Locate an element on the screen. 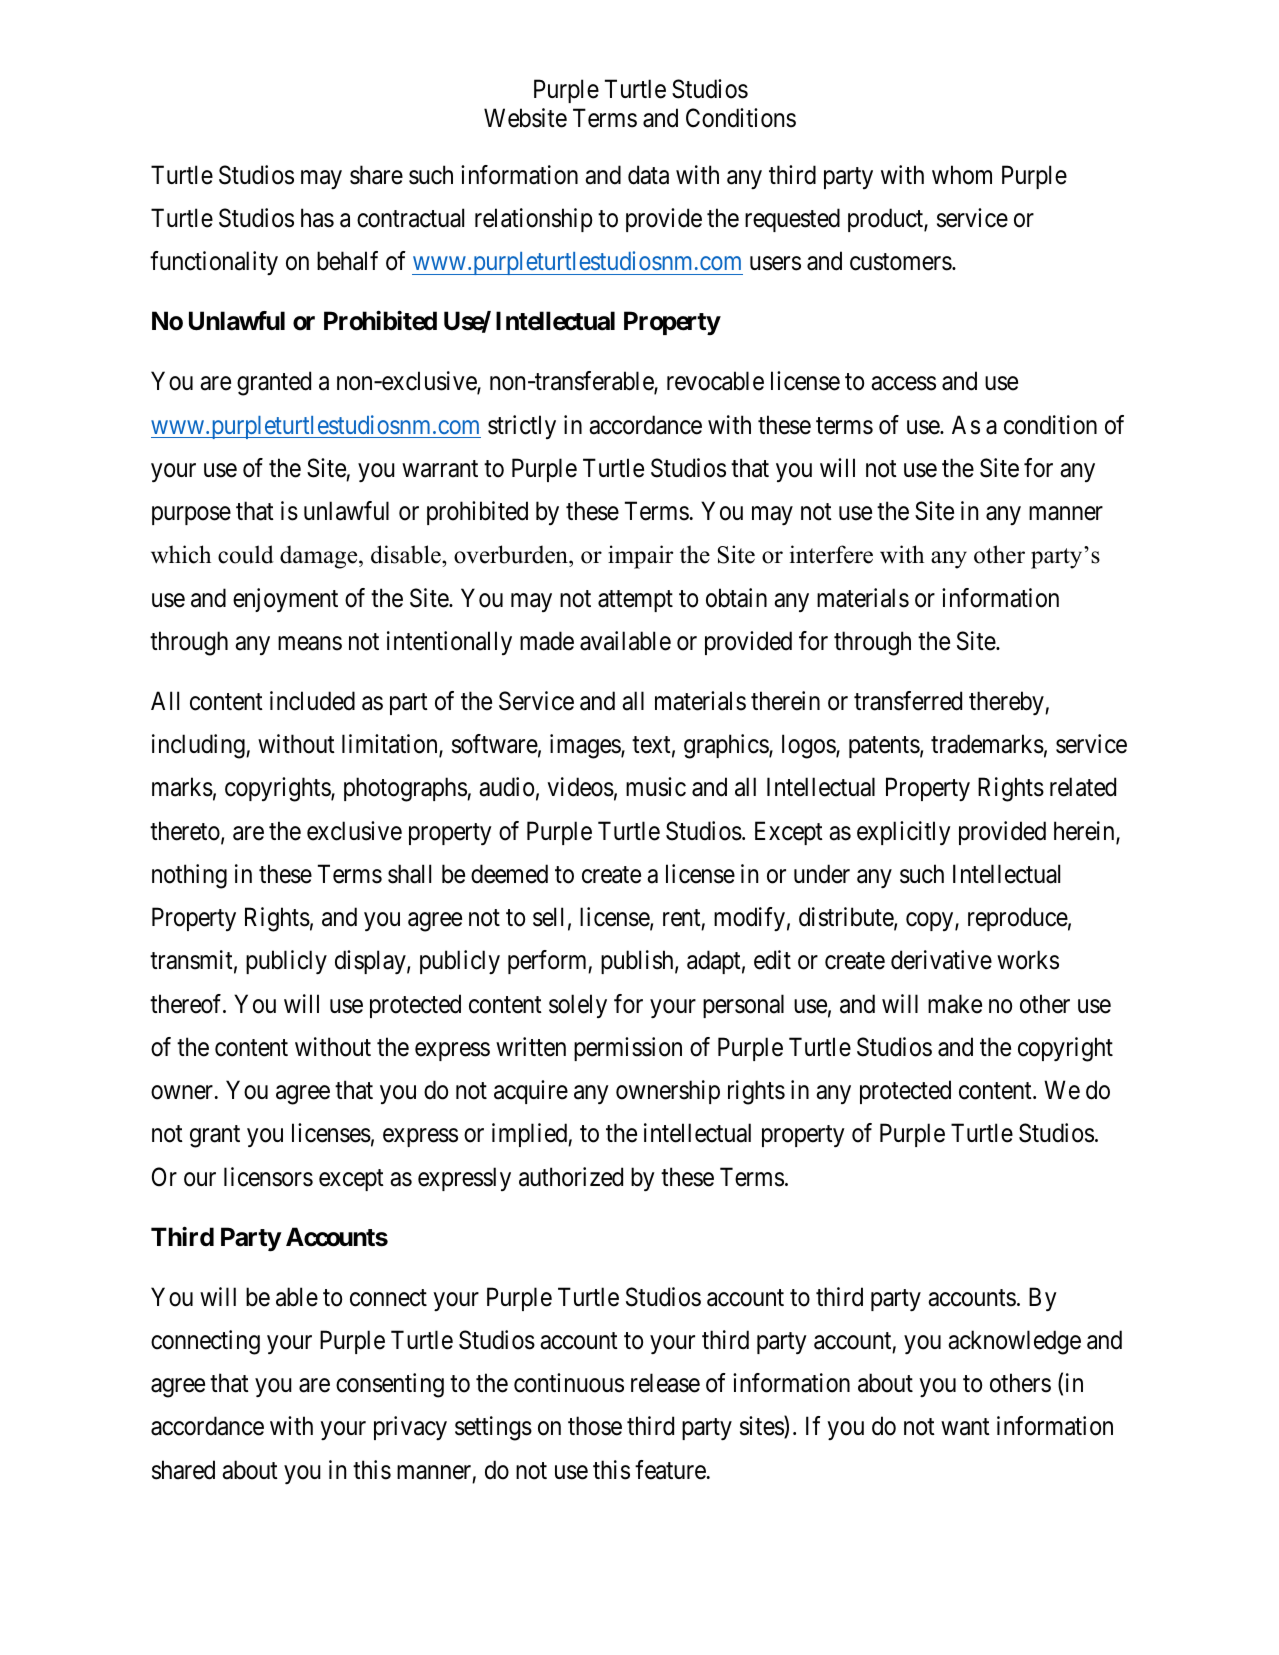 Image resolution: width=1279 pixels, height=1655 pixels. want is located at coordinates (965, 1427).
